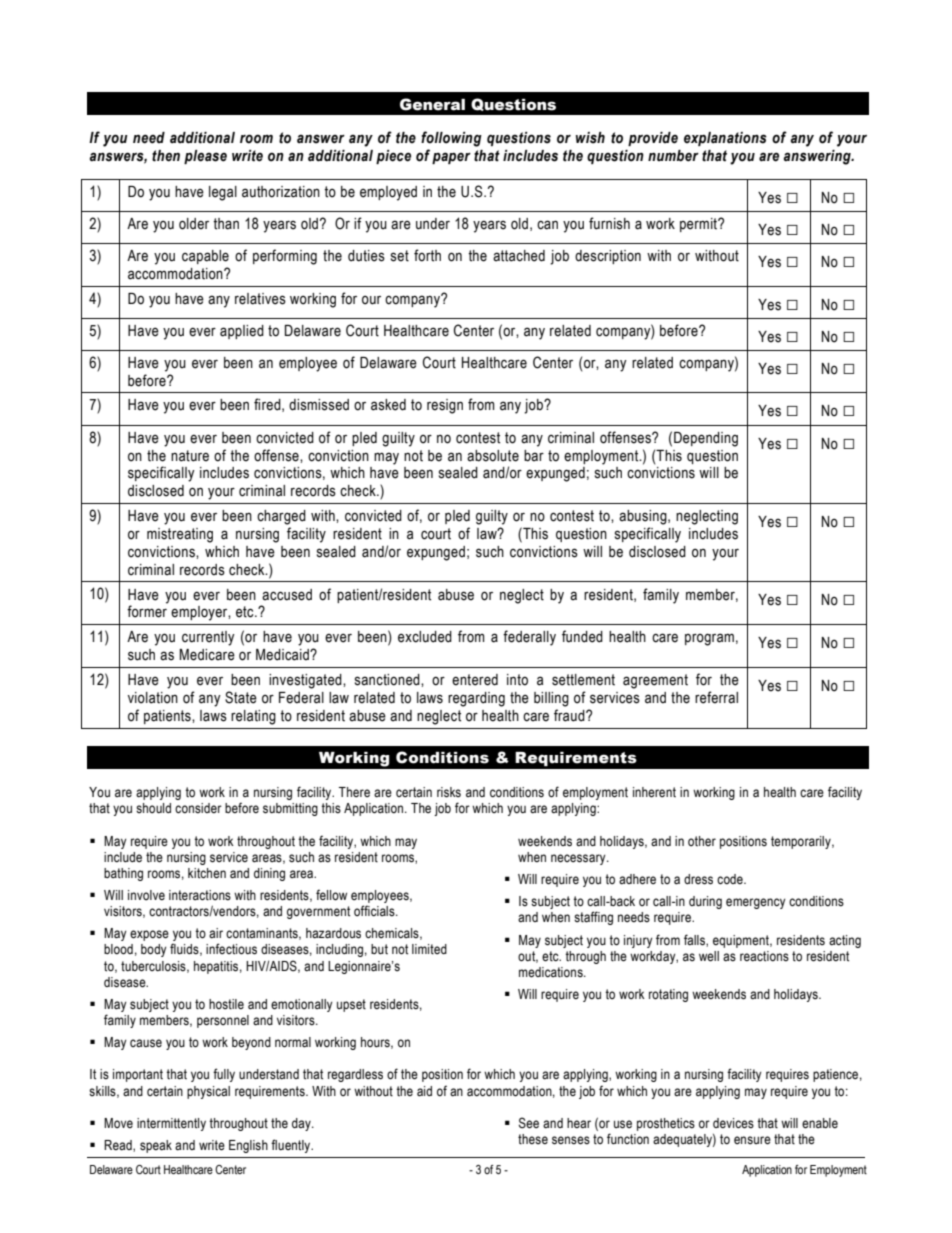  I want to click on code, so click(731, 879).
